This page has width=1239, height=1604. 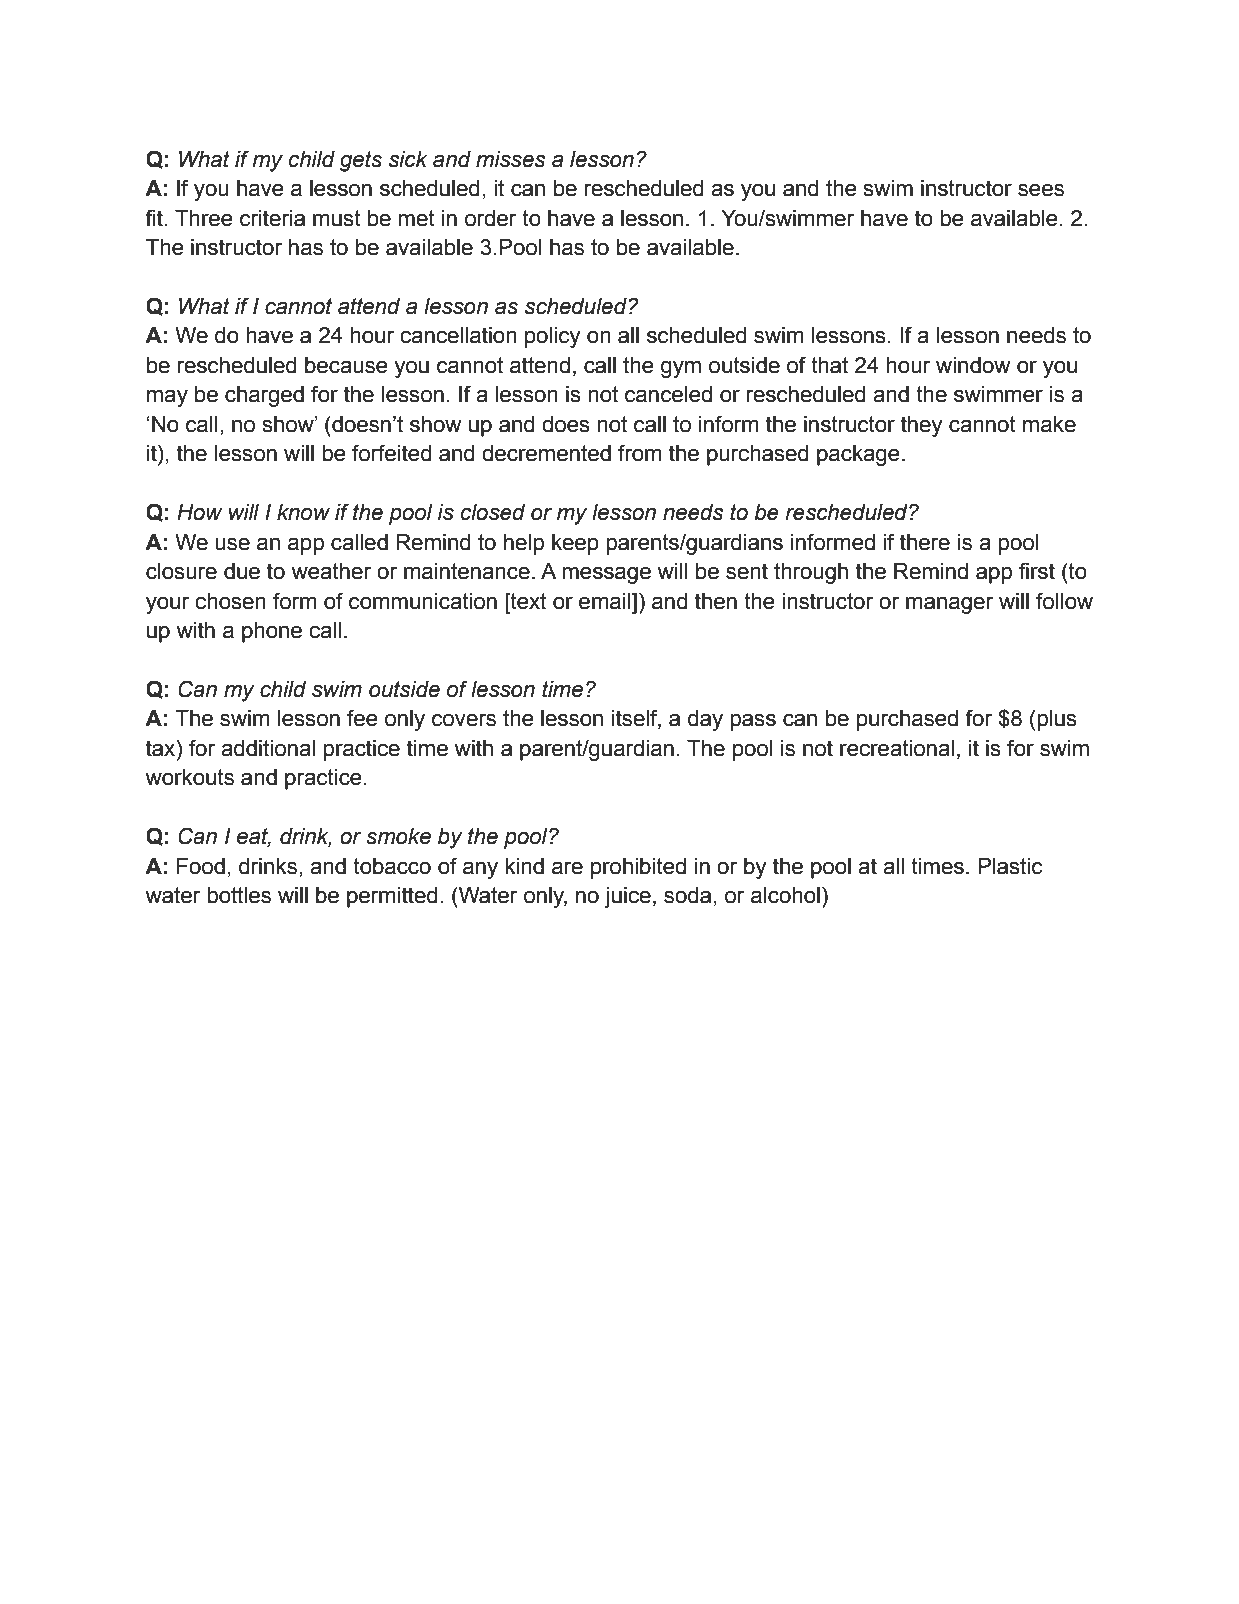 I want to click on window, so click(x=973, y=365).
